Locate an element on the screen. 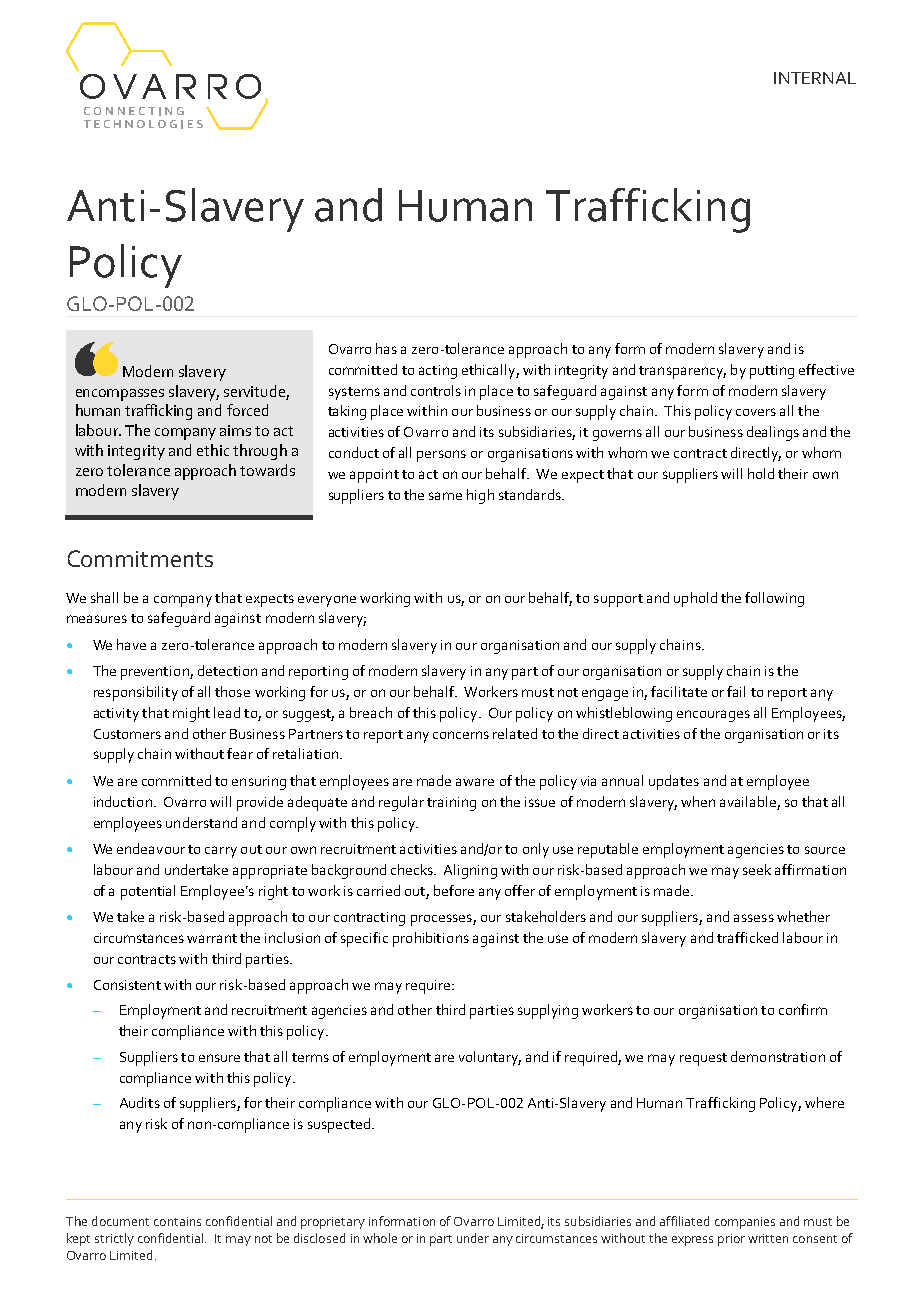 This screenshot has width=924, height=1308. whole is located at coordinates (380, 1238).
